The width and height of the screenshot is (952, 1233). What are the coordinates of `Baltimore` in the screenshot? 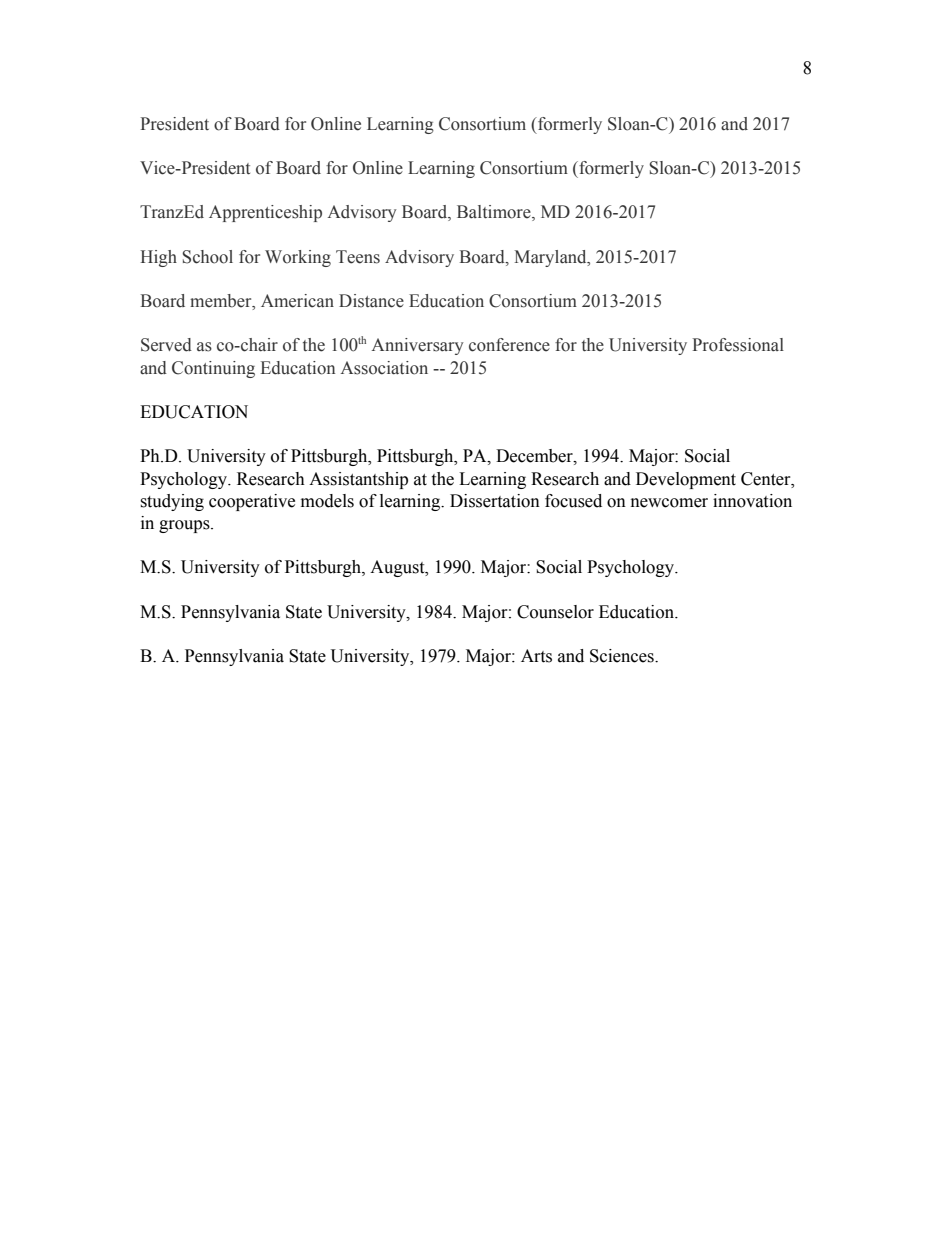 It's located at (495, 213).
